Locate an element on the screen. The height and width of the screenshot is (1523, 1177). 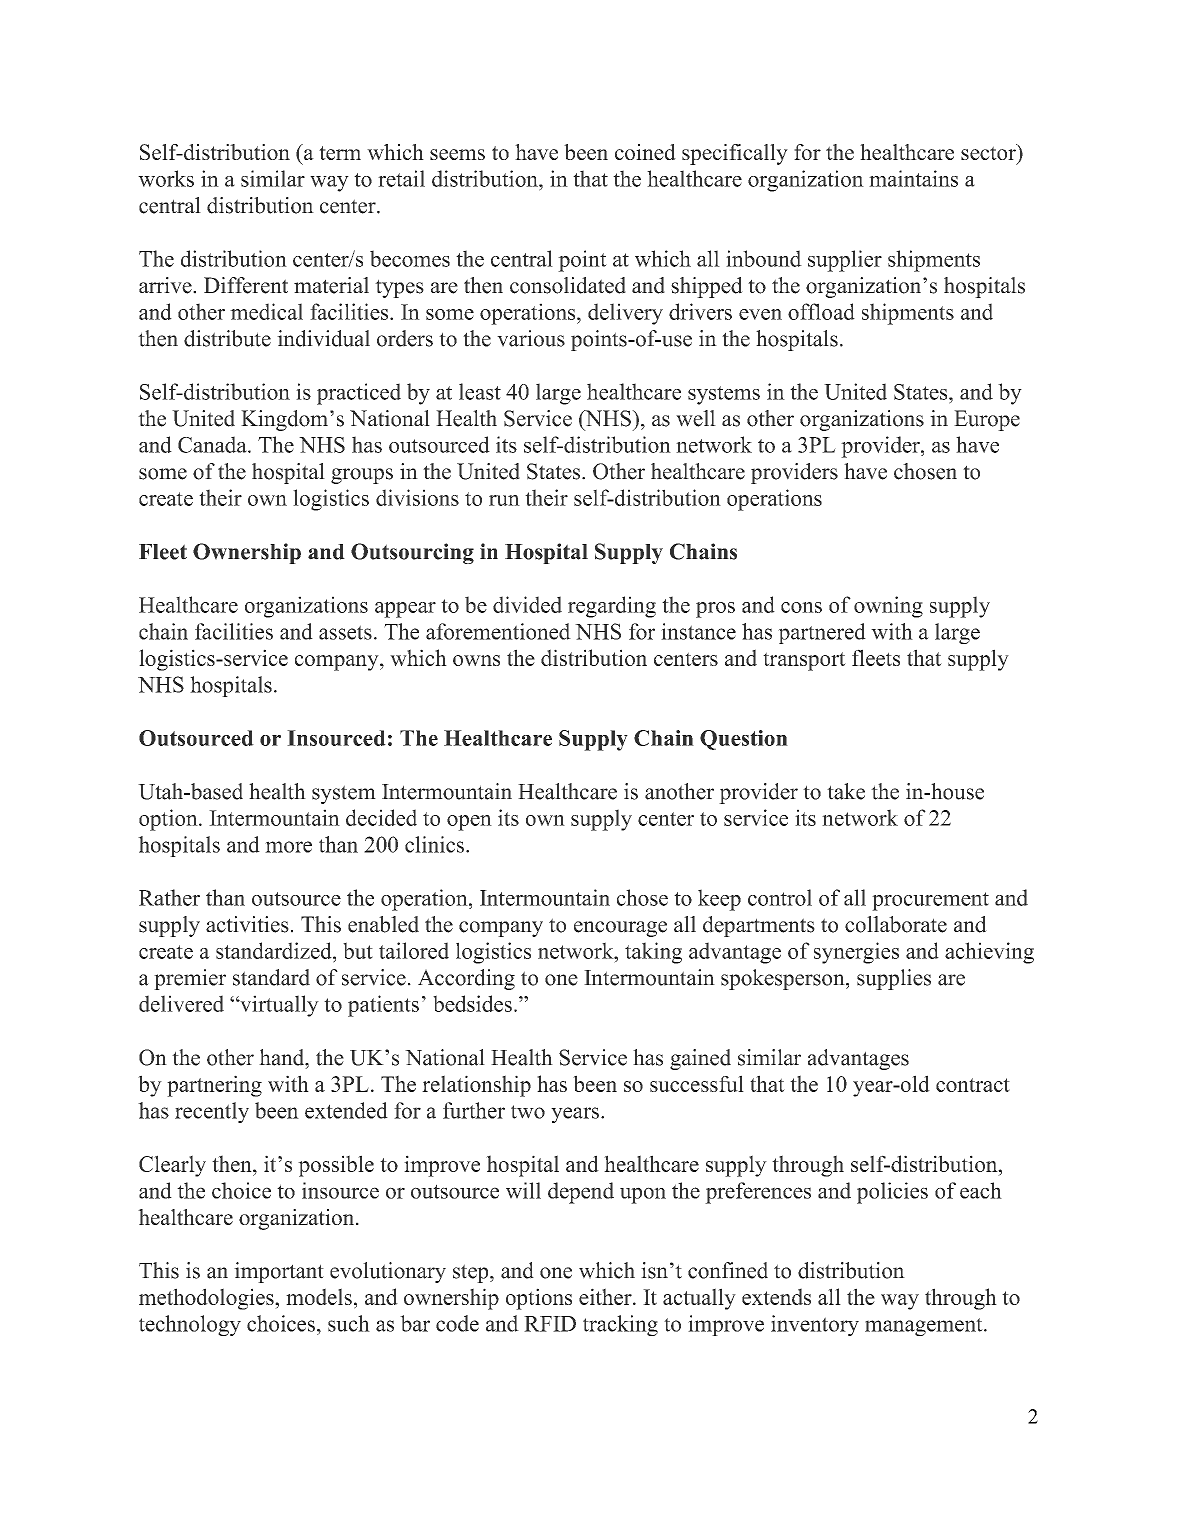
Europe is located at coordinates (987, 420).
